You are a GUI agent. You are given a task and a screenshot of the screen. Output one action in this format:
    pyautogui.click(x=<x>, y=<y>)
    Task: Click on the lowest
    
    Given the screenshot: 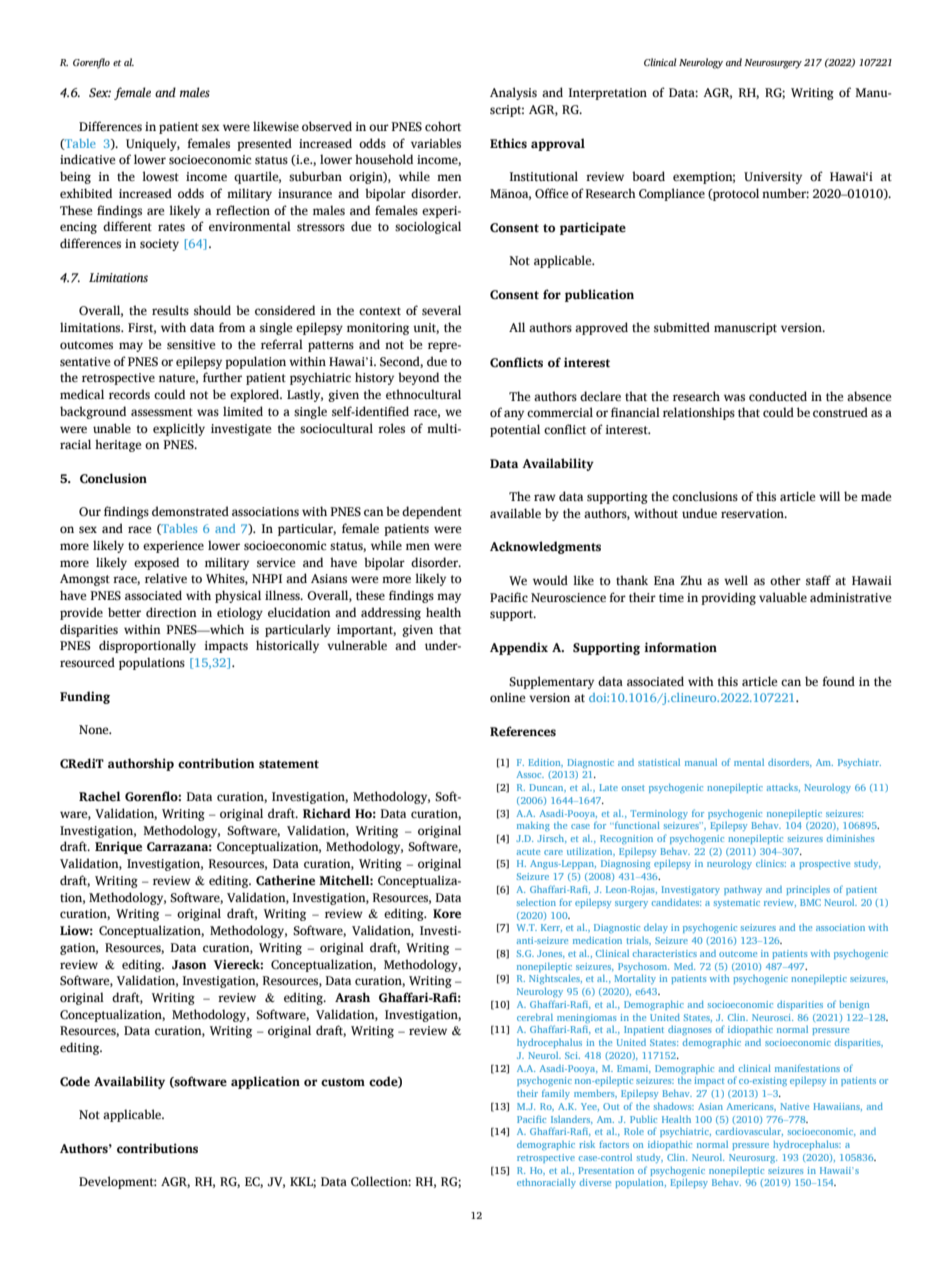 What is the action you would take?
    pyautogui.click(x=160, y=176)
